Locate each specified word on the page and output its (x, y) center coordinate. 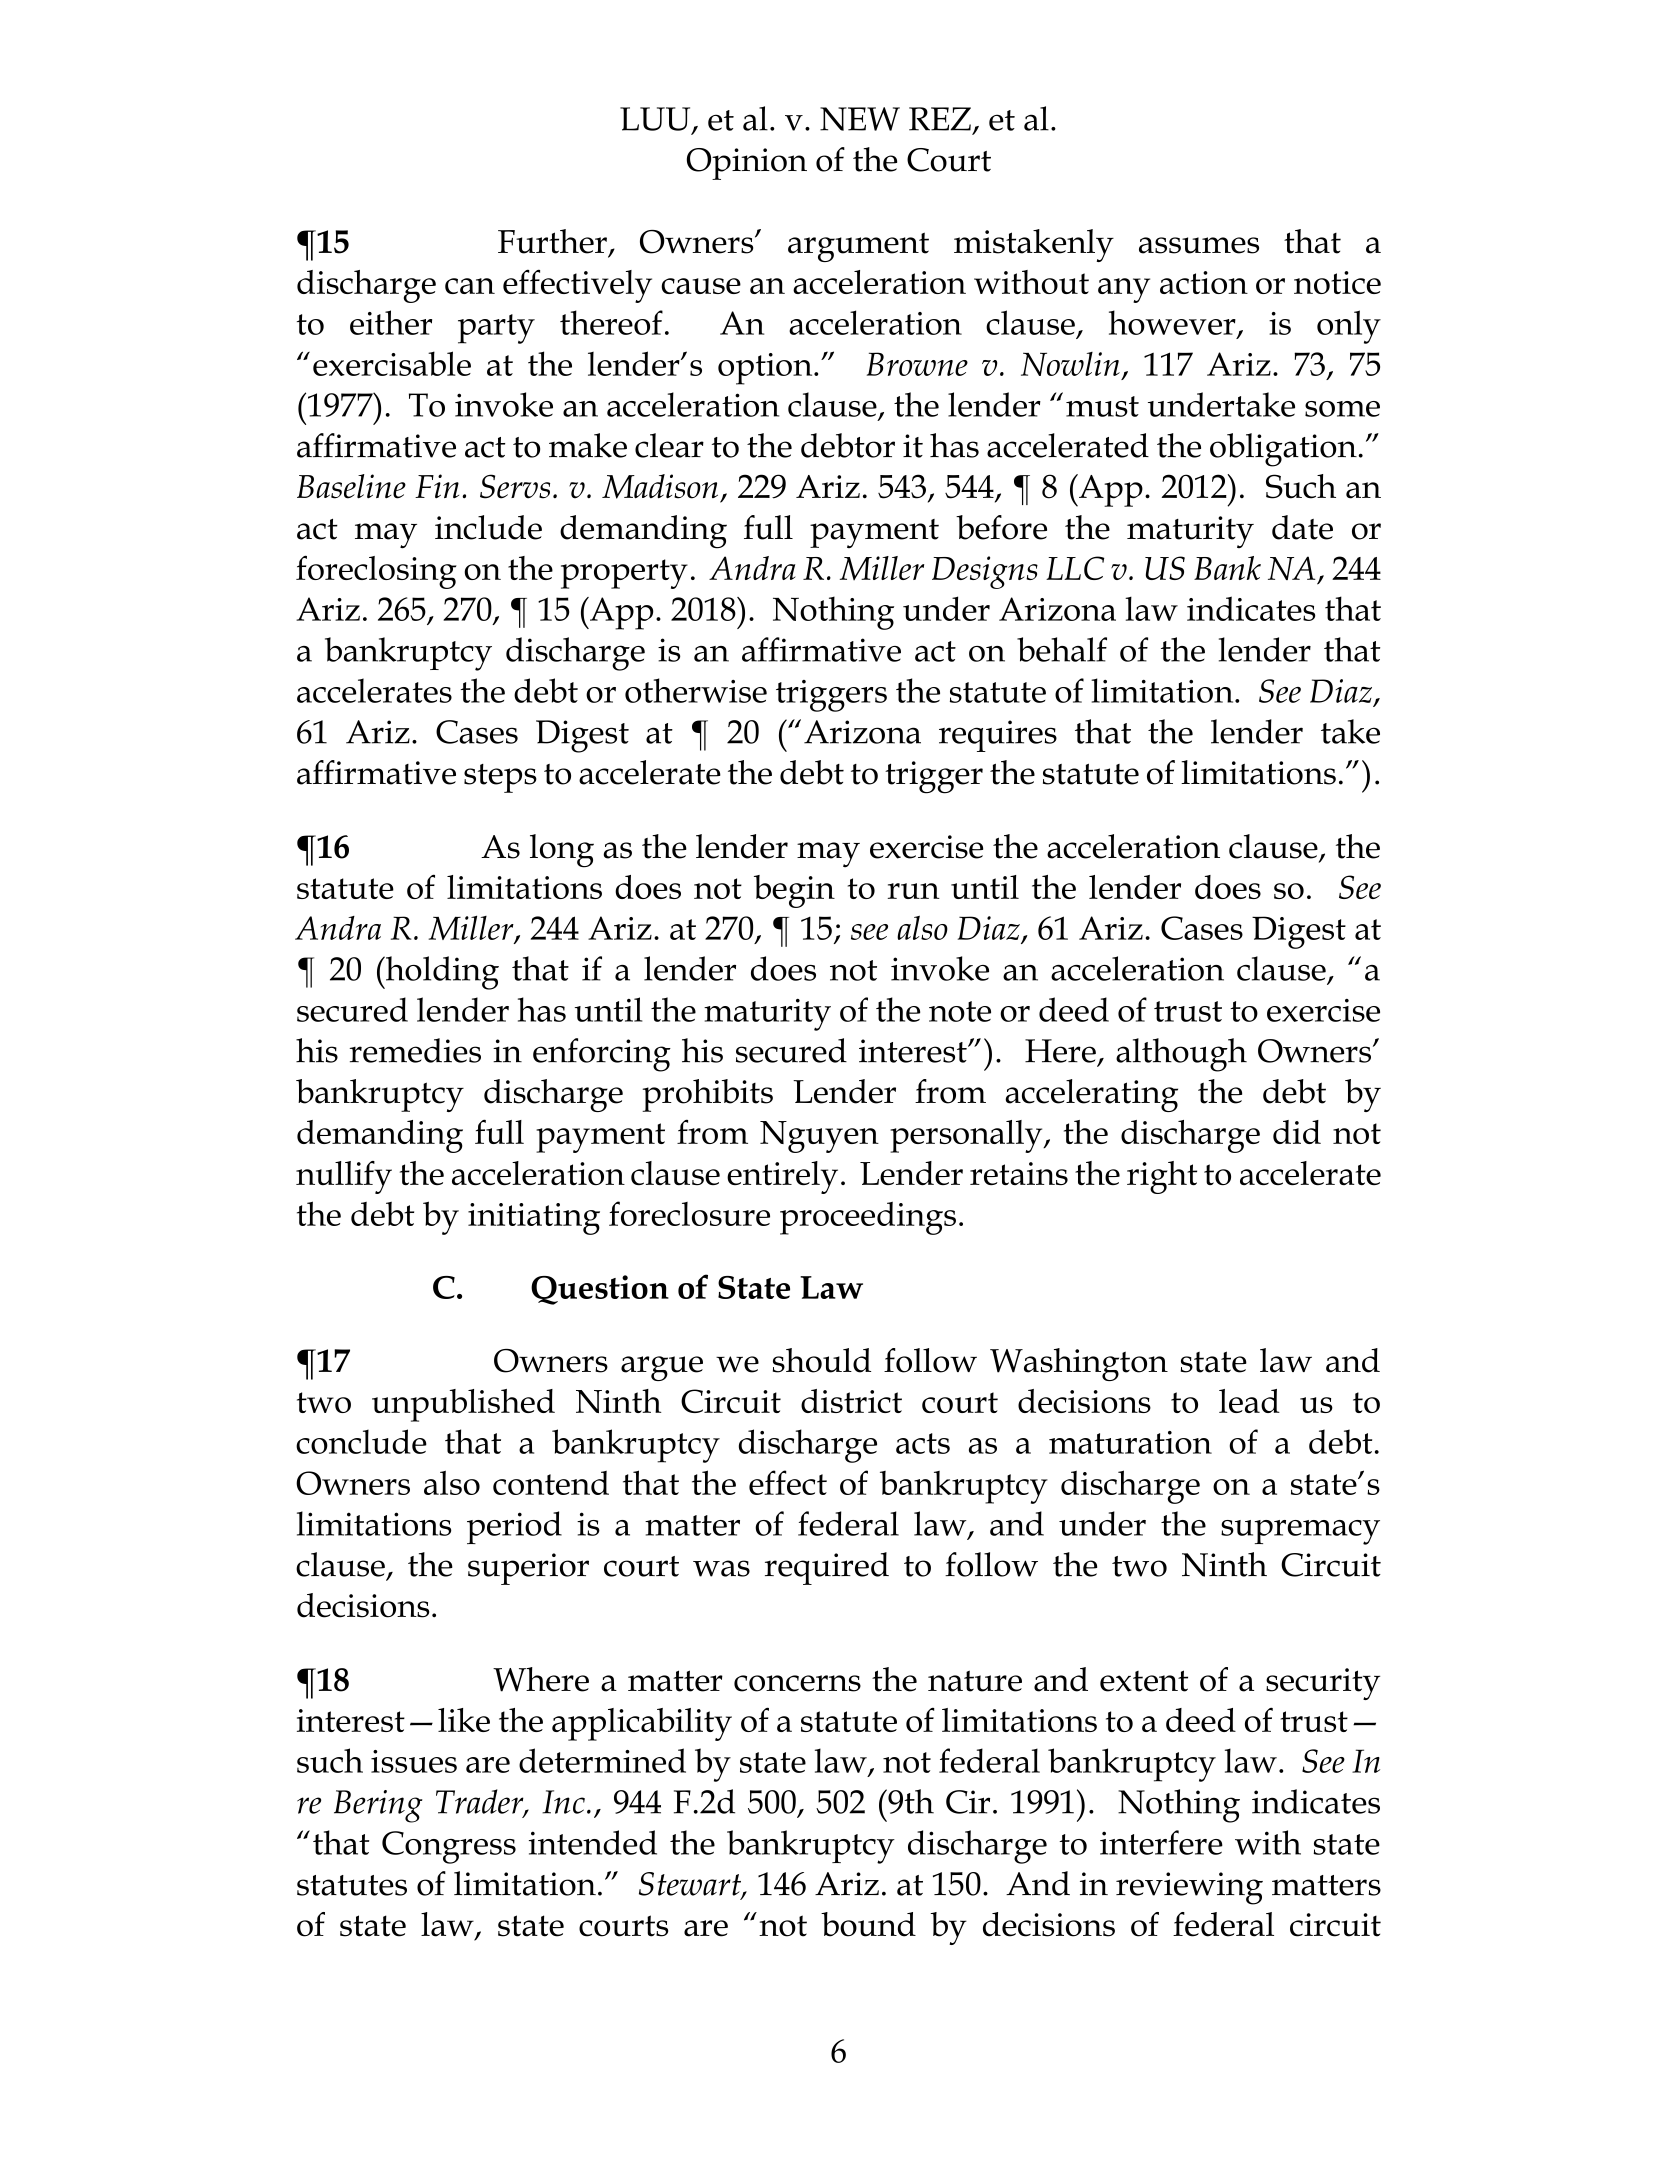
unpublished (463, 1405)
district (851, 1401)
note (960, 1011)
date (1302, 527)
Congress (449, 1847)
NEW (860, 119)
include (488, 527)
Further (552, 241)
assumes (1199, 245)
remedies (415, 1050)
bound (868, 1924)
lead (1249, 1401)
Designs (985, 572)
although (1181, 1055)
